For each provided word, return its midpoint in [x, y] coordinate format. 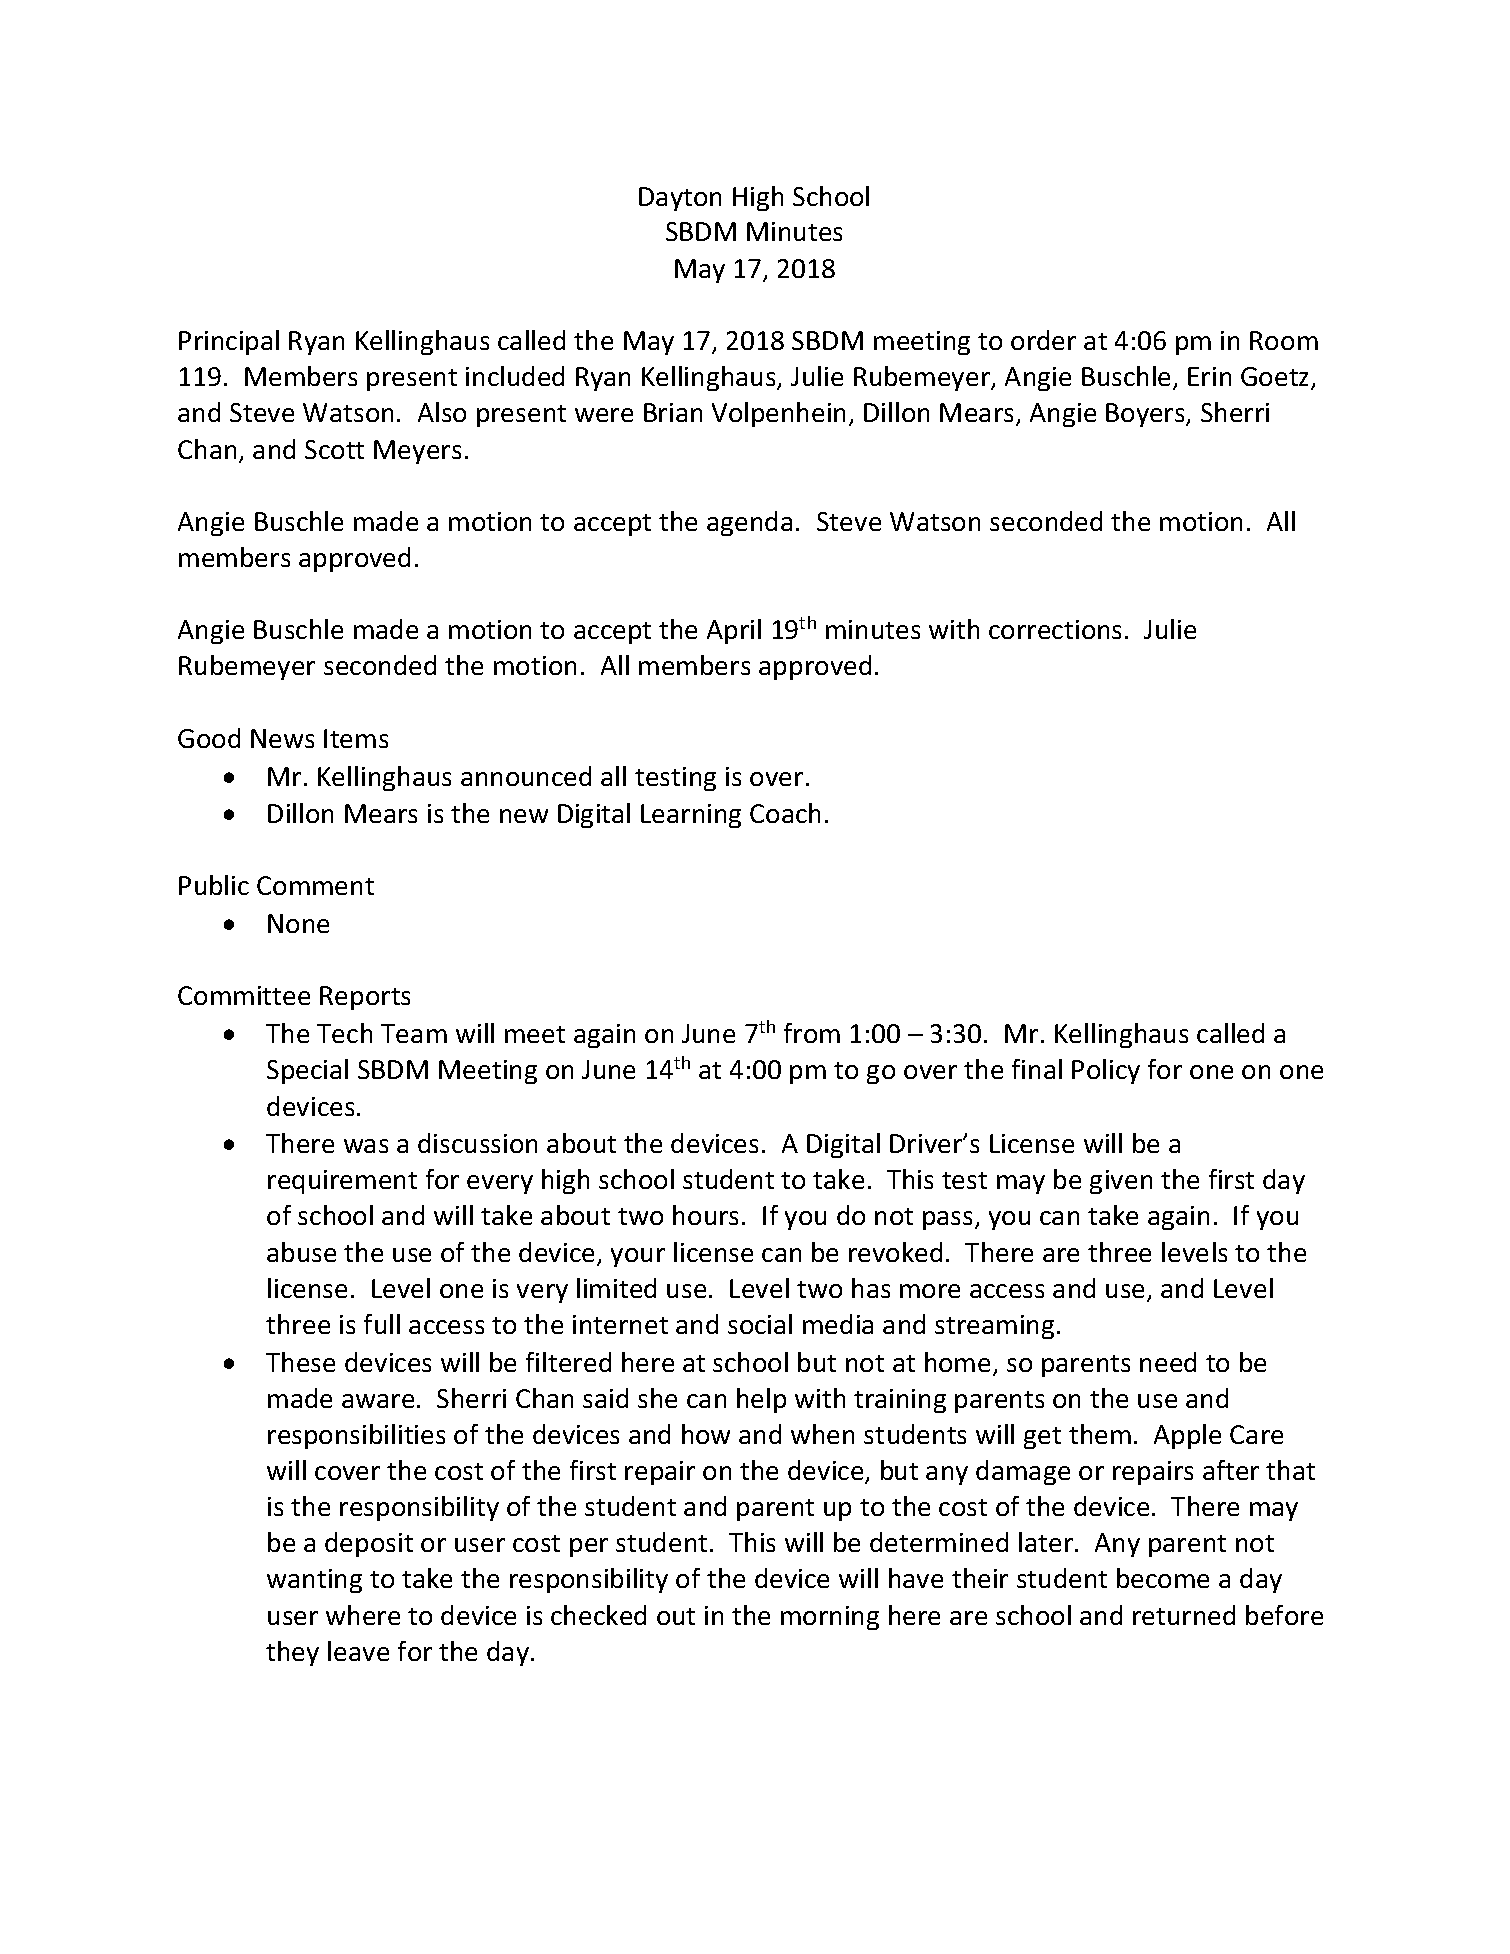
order [1043, 340]
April [734, 631]
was [366, 1146]
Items [356, 738]
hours [705, 1215]
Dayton [680, 199]
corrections [1055, 629]
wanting [314, 1581]
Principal [229, 342]
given [1121, 1182]
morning [830, 1618]
